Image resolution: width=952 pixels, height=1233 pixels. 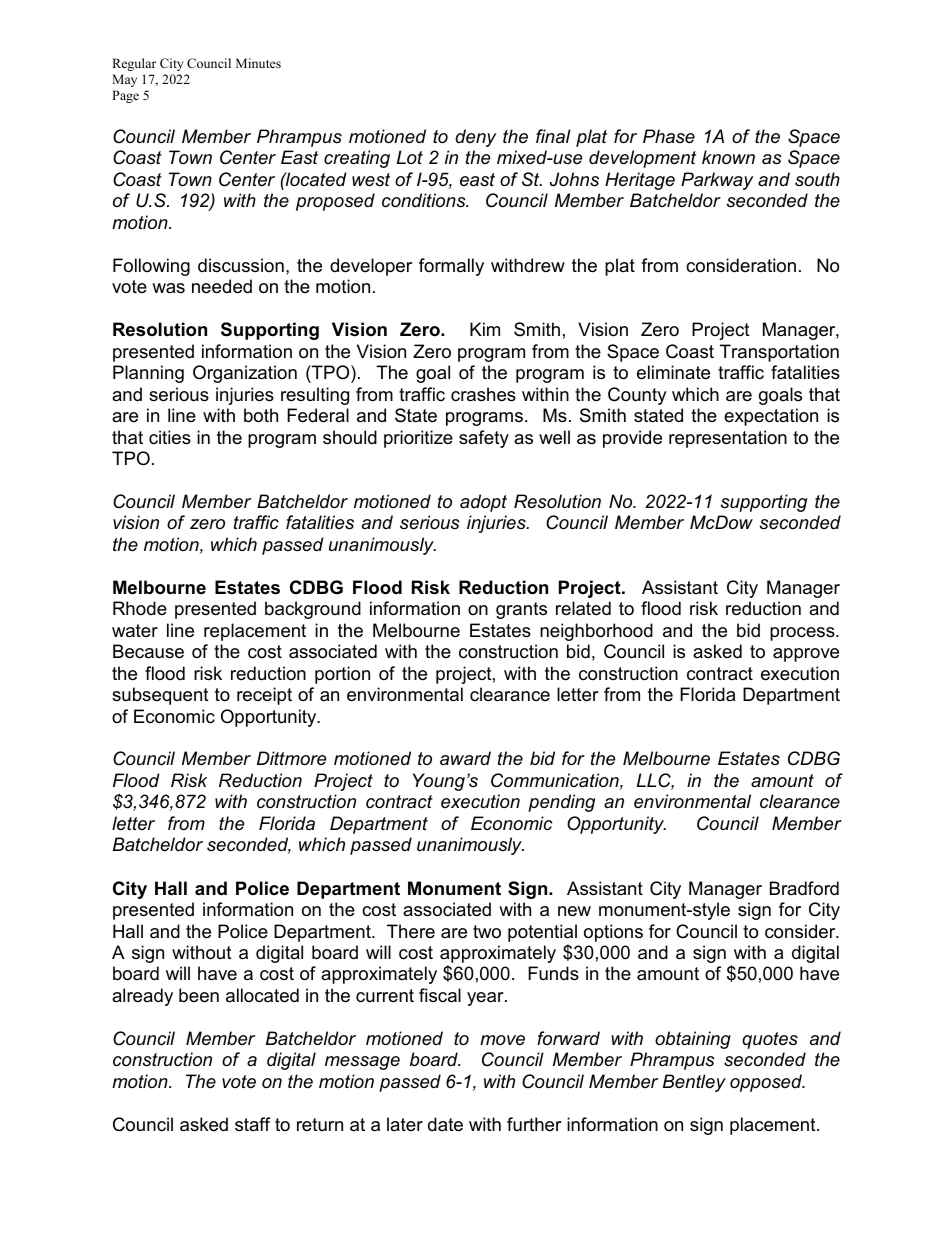 I want to click on known, so click(x=728, y=157).
